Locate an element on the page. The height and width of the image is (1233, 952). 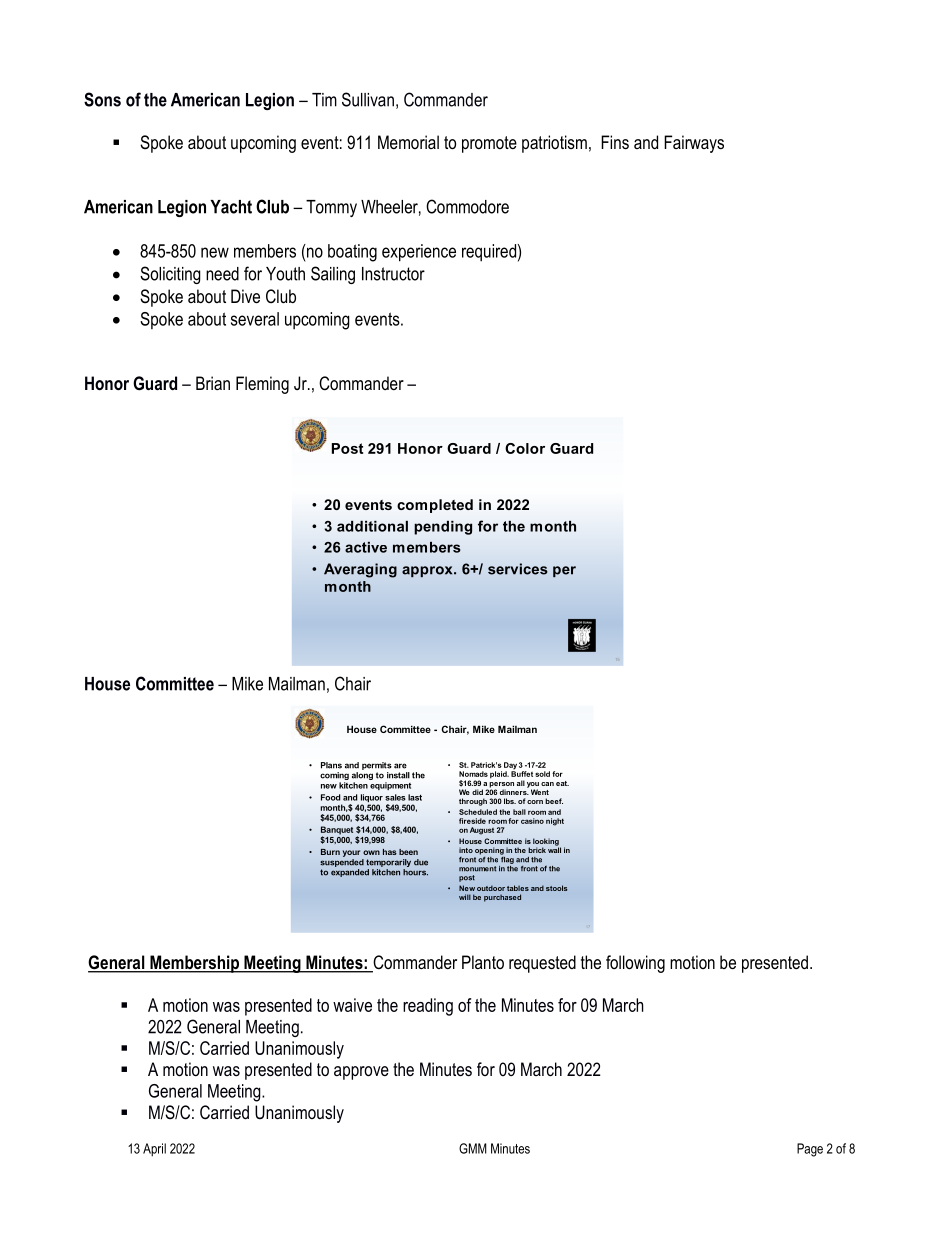
Averaging is located at coordinates (360, 570).
